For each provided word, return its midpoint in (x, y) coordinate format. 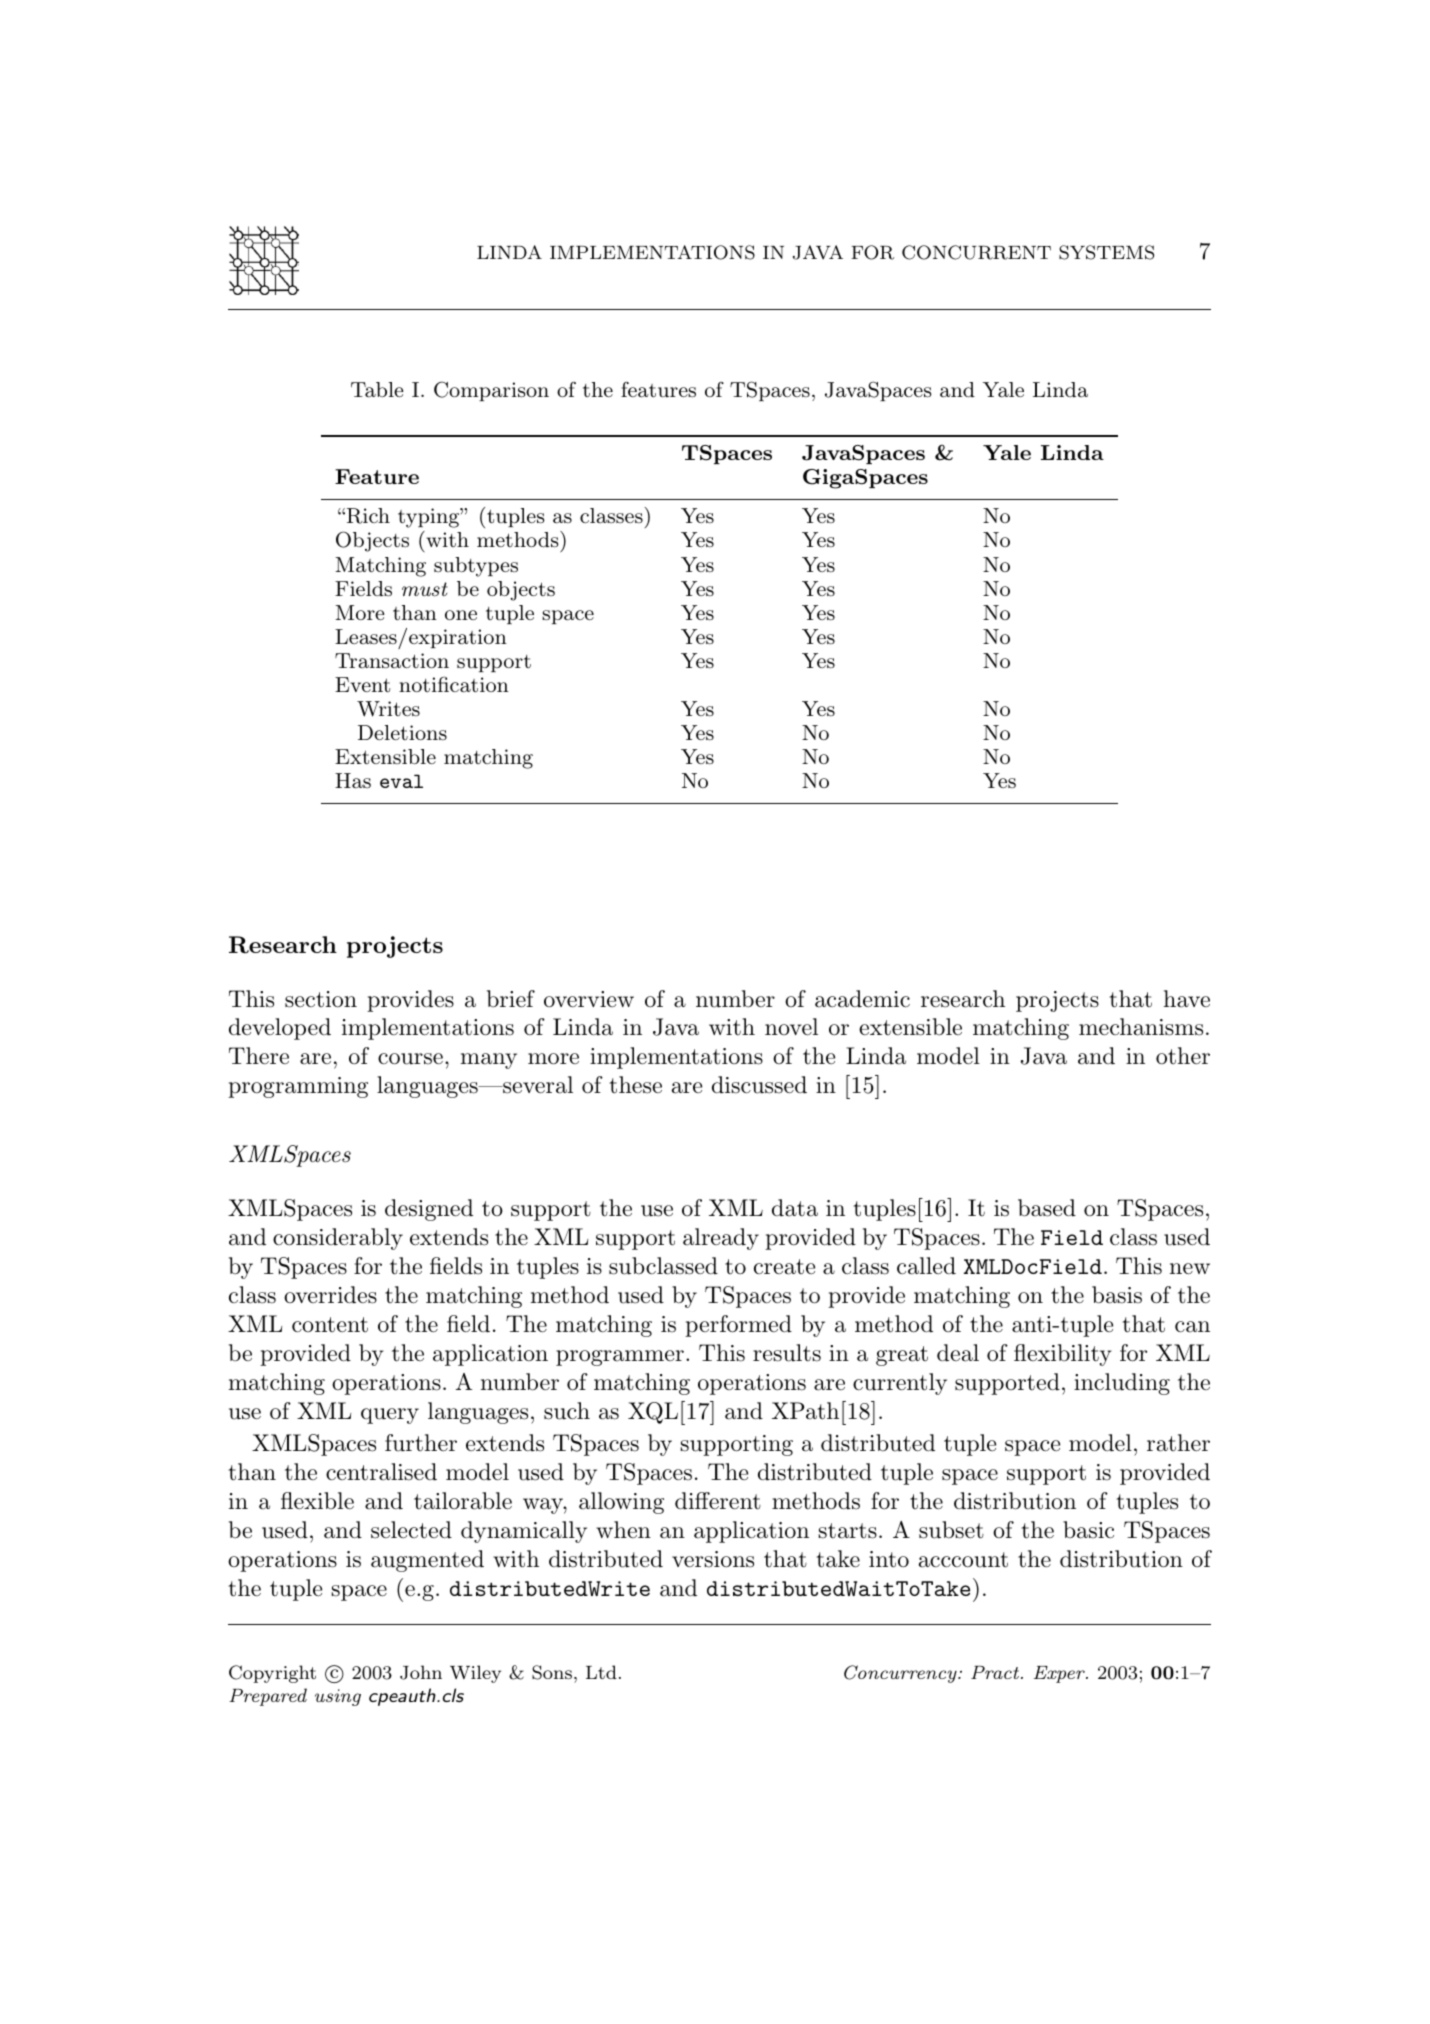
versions (713, 1559)
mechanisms (1141, 1027)
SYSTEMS (1106, 252)
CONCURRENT (976, 252)
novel (791, 1027)
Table (377, 389)
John (421, 1672)
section (321, 999)
